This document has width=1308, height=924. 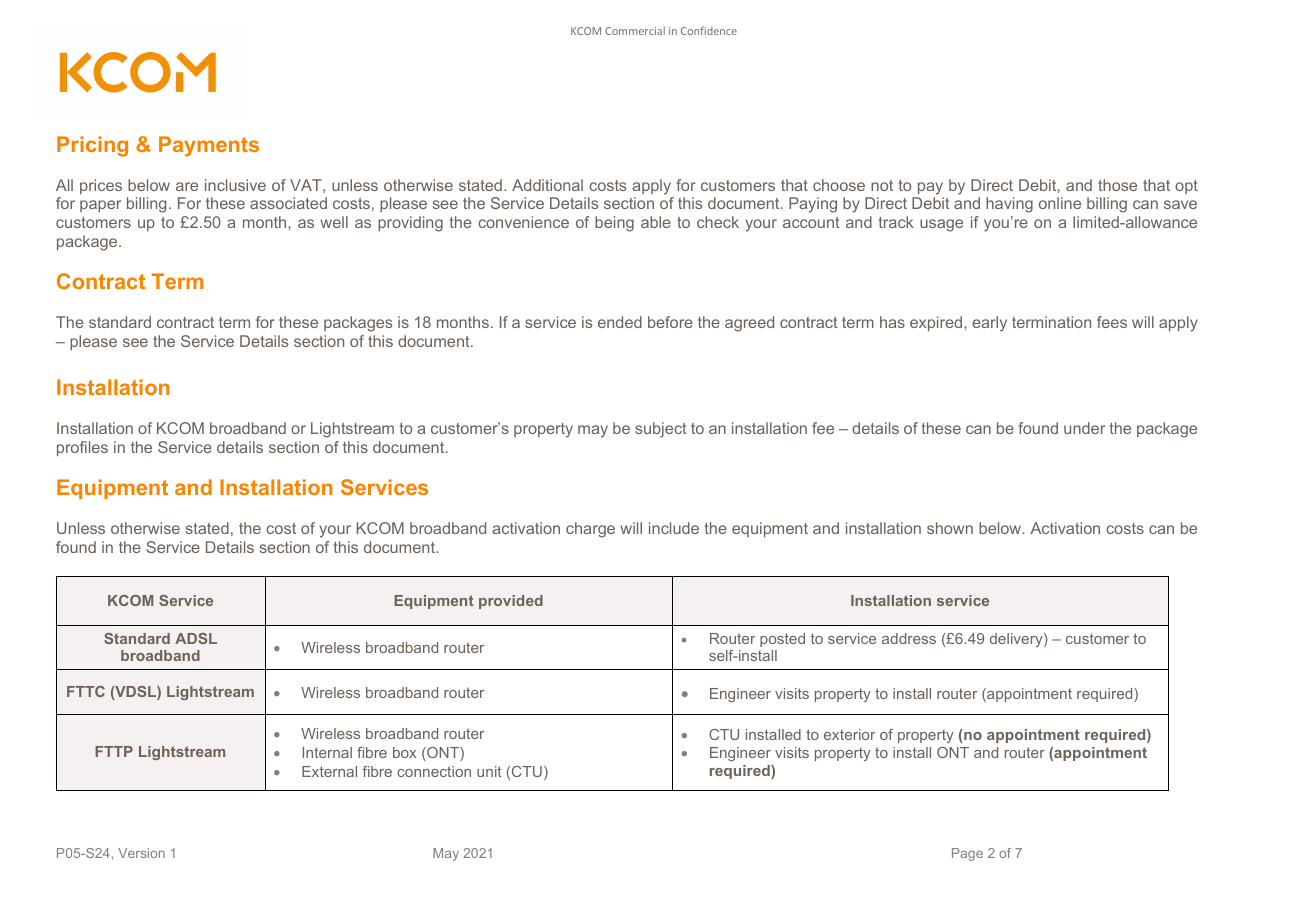 What do you see at coordinates (334, 222) in the document?
I see `well` at bounding box center [334, 222].
